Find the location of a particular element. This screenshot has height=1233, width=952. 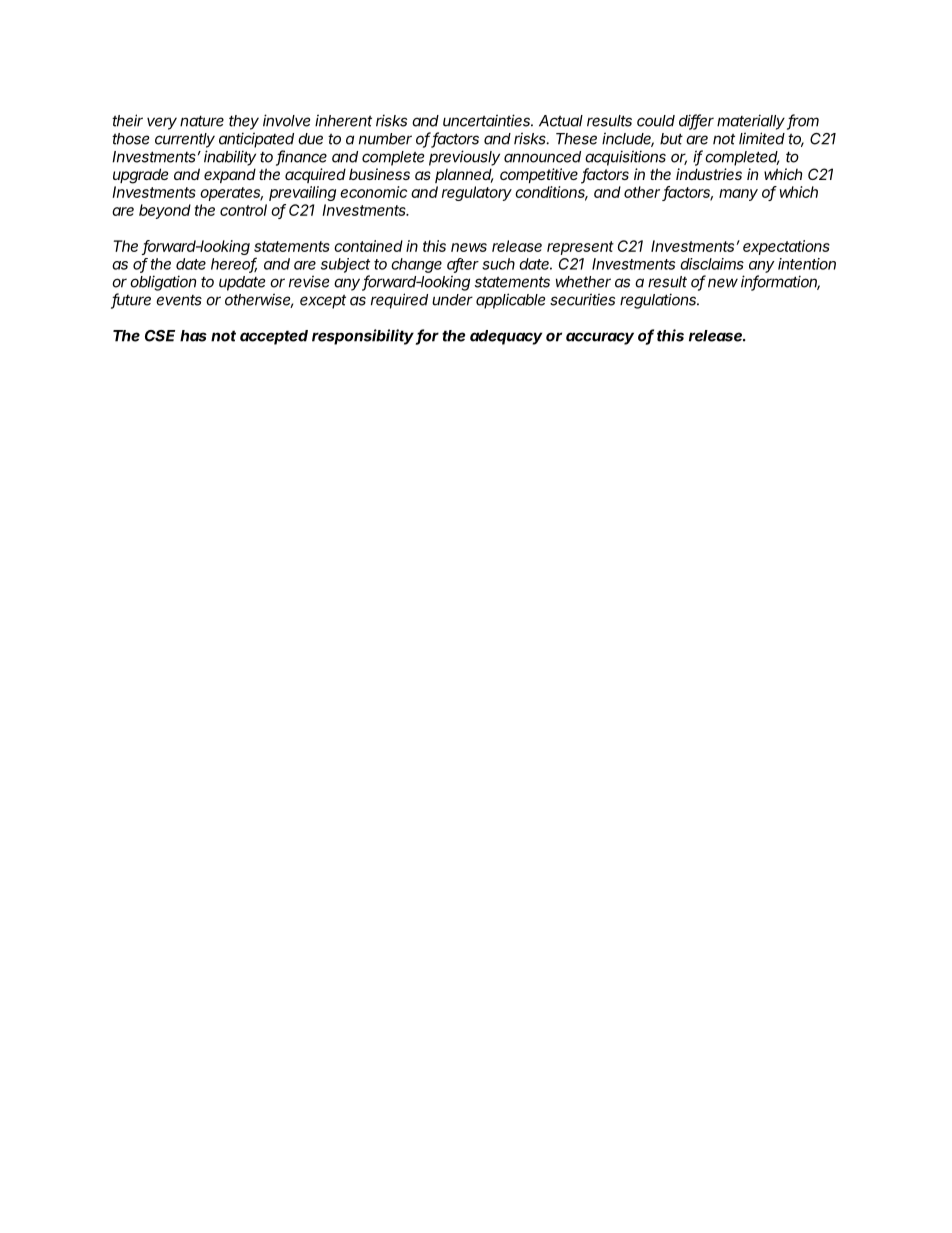

disclaims is located at coordinates (712, 264).
